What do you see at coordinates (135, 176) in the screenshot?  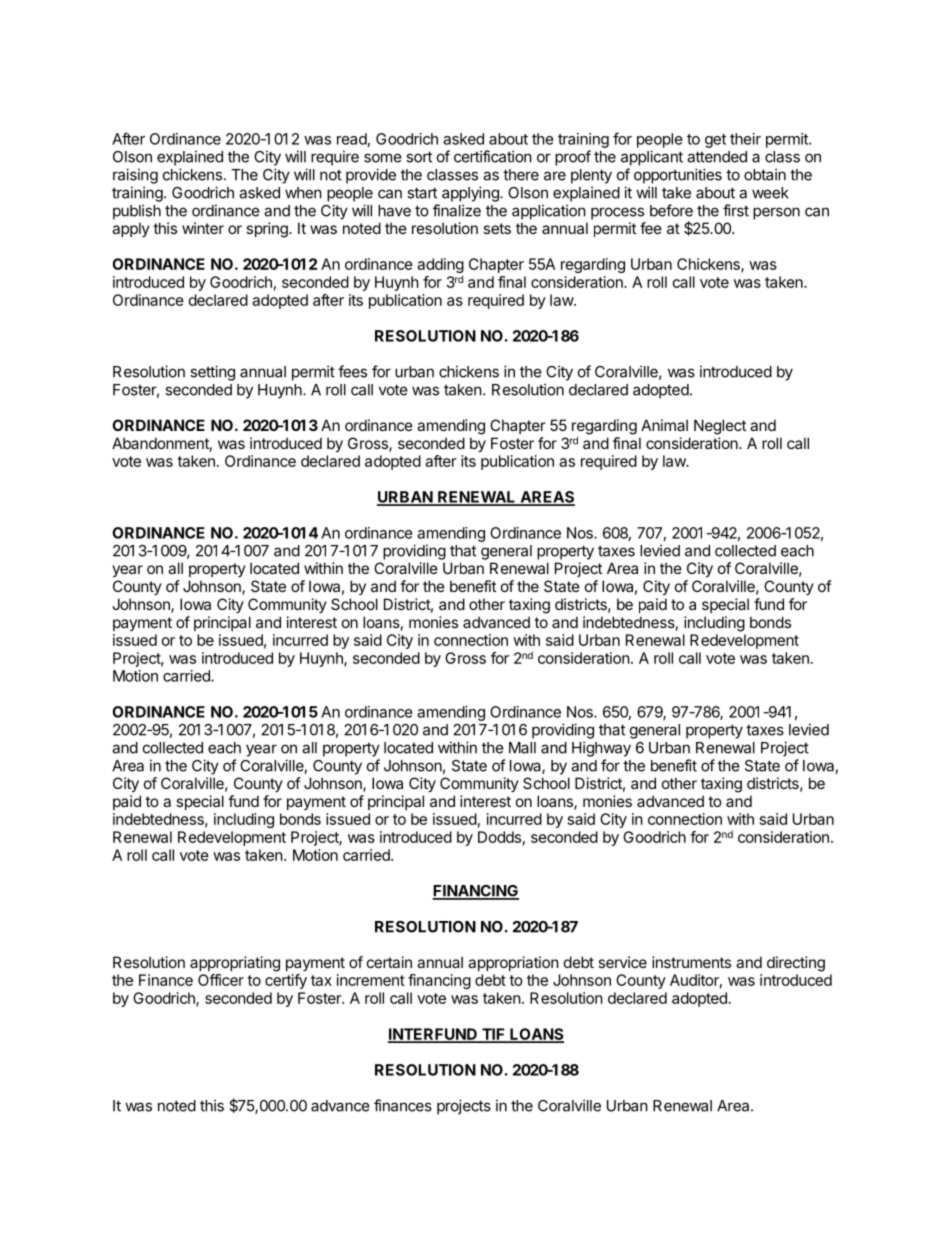 I see `raising` at bounding box center [135, 176].
